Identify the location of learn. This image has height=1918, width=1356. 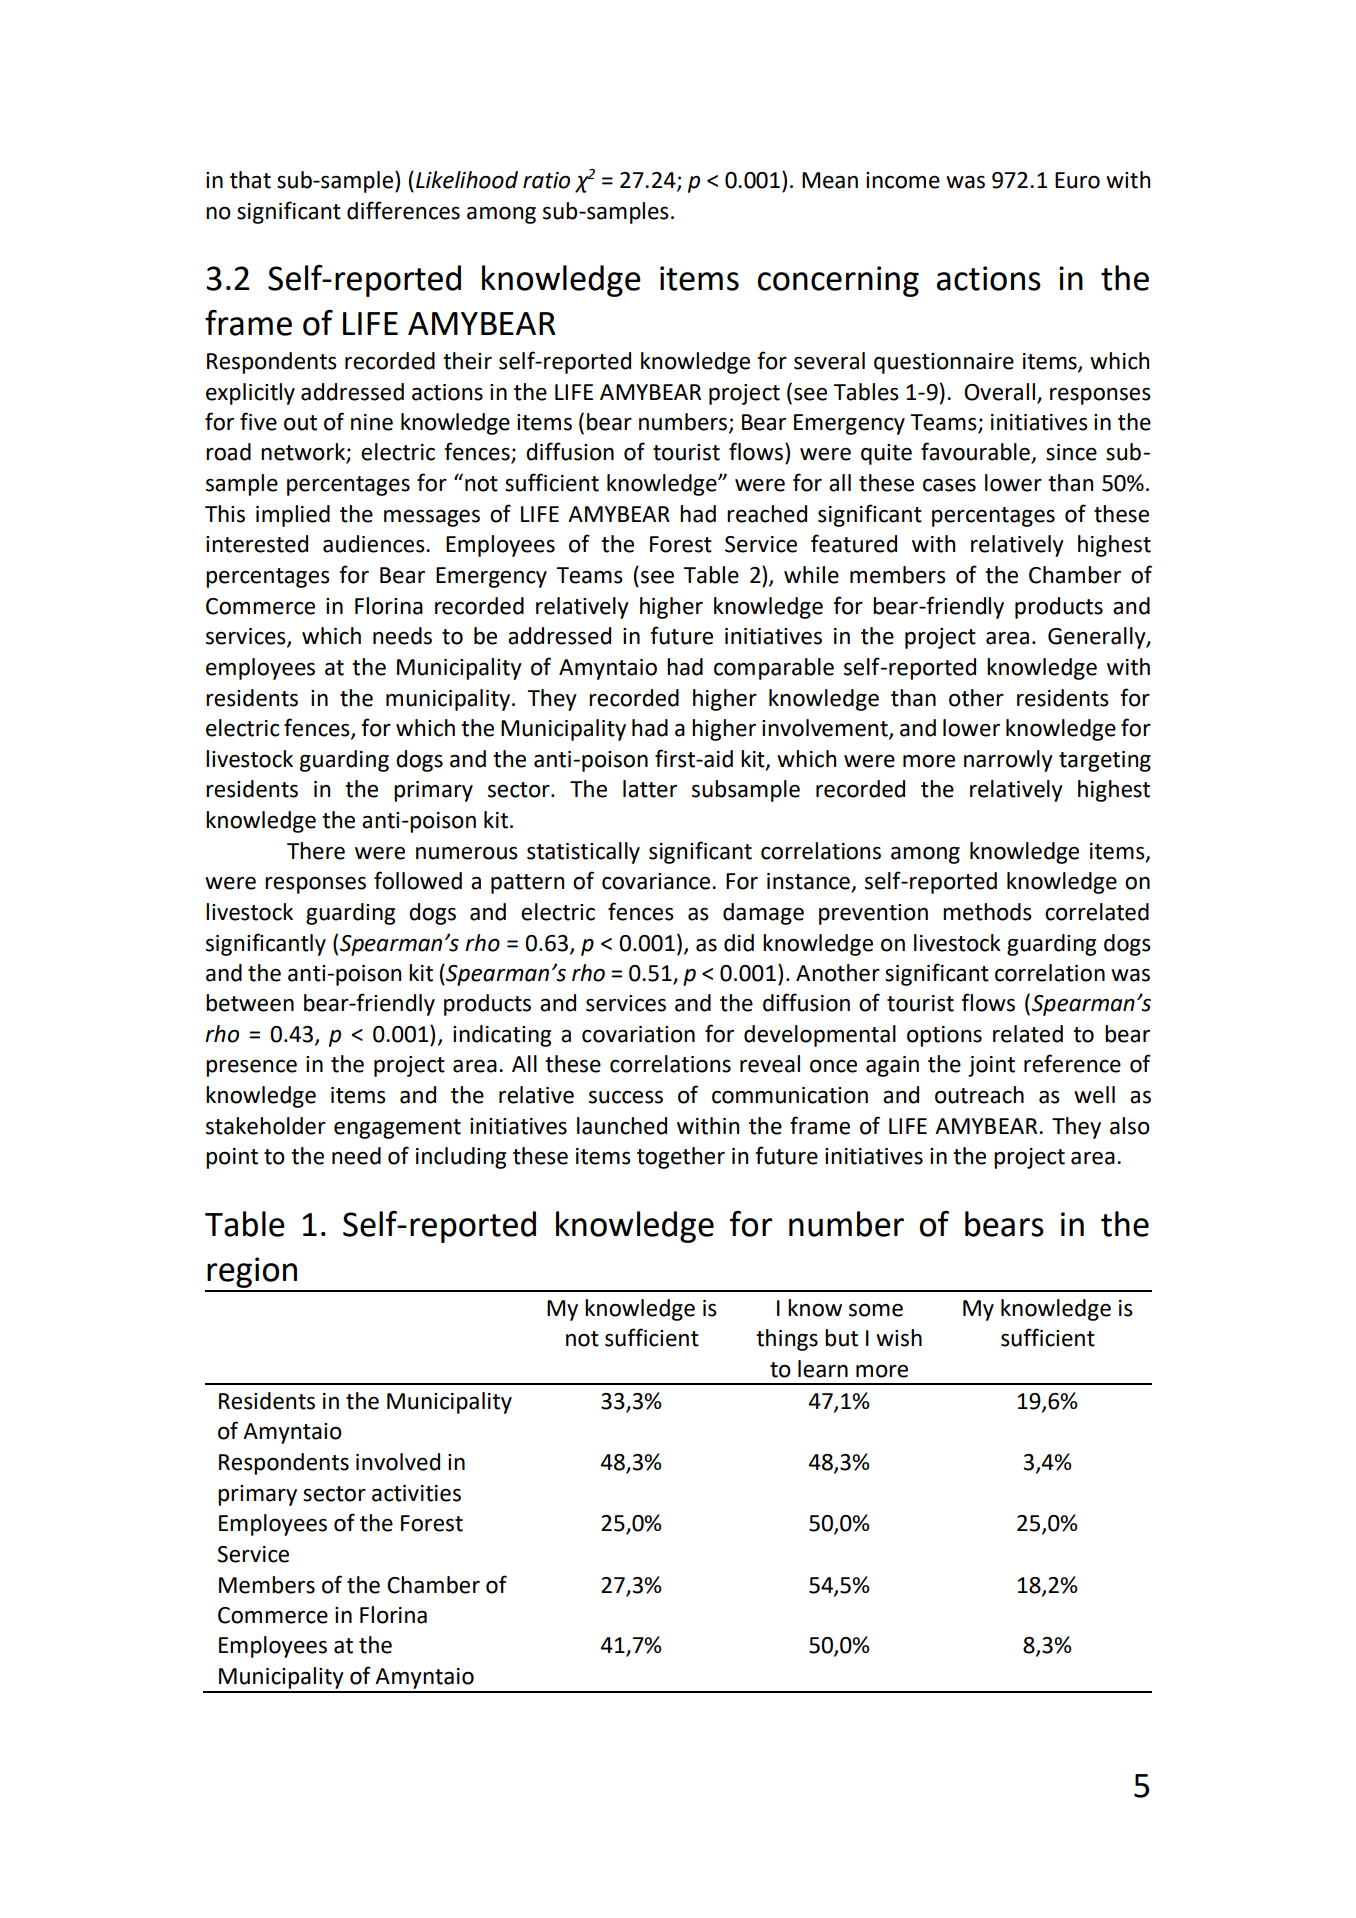
(823, 1369).
